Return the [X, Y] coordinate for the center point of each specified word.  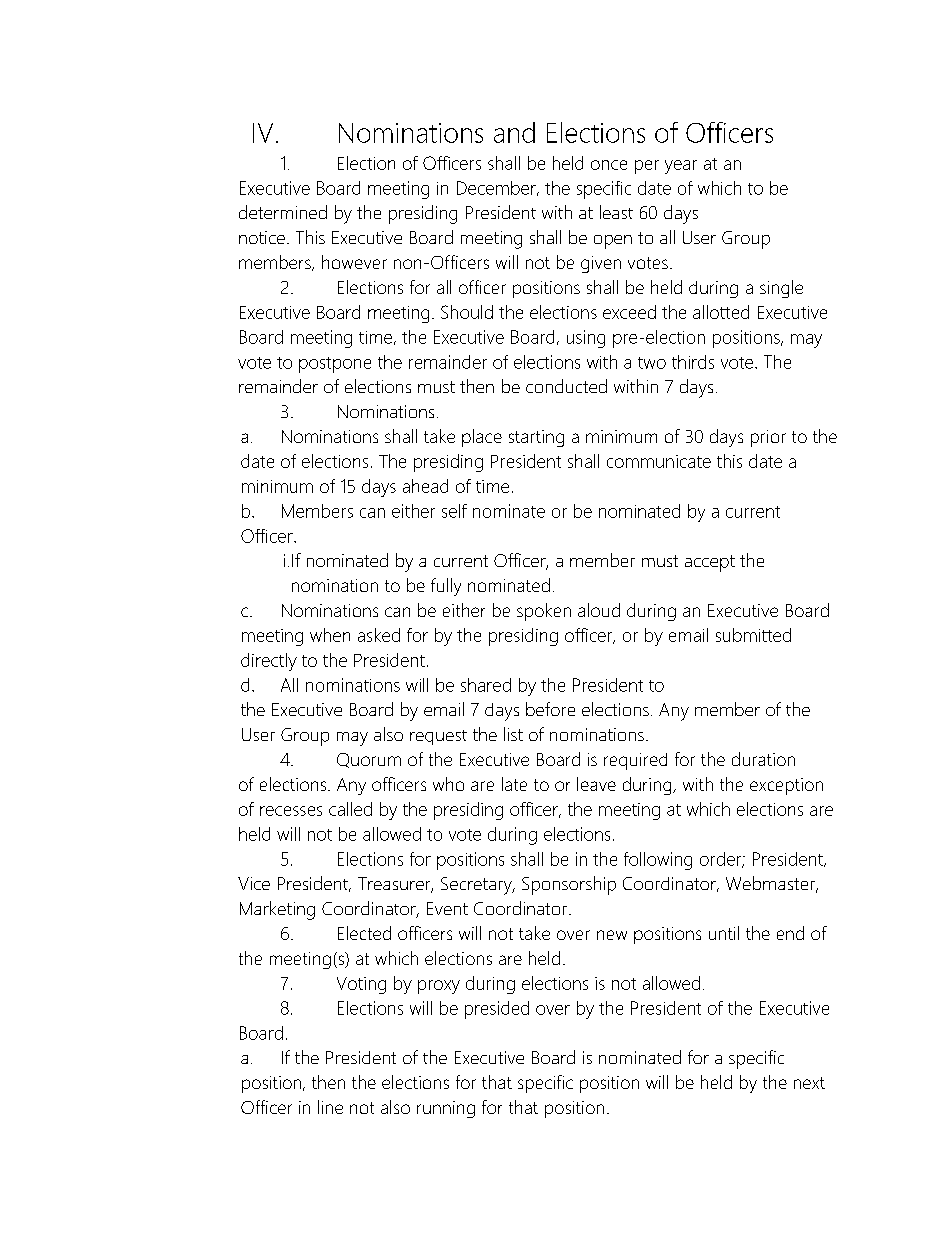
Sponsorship [569, 885]
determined [283, 212]
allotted [721, 312]
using [586, 339]
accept [710, 563]
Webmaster [772, 884]
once [609, 165]
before [550, 709]
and [514, 132]
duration [763, 759]
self [454, 511]
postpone [335, 365]
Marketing [277, 910]
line [330, 1107]
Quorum [369, 760]
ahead [425, 486]
